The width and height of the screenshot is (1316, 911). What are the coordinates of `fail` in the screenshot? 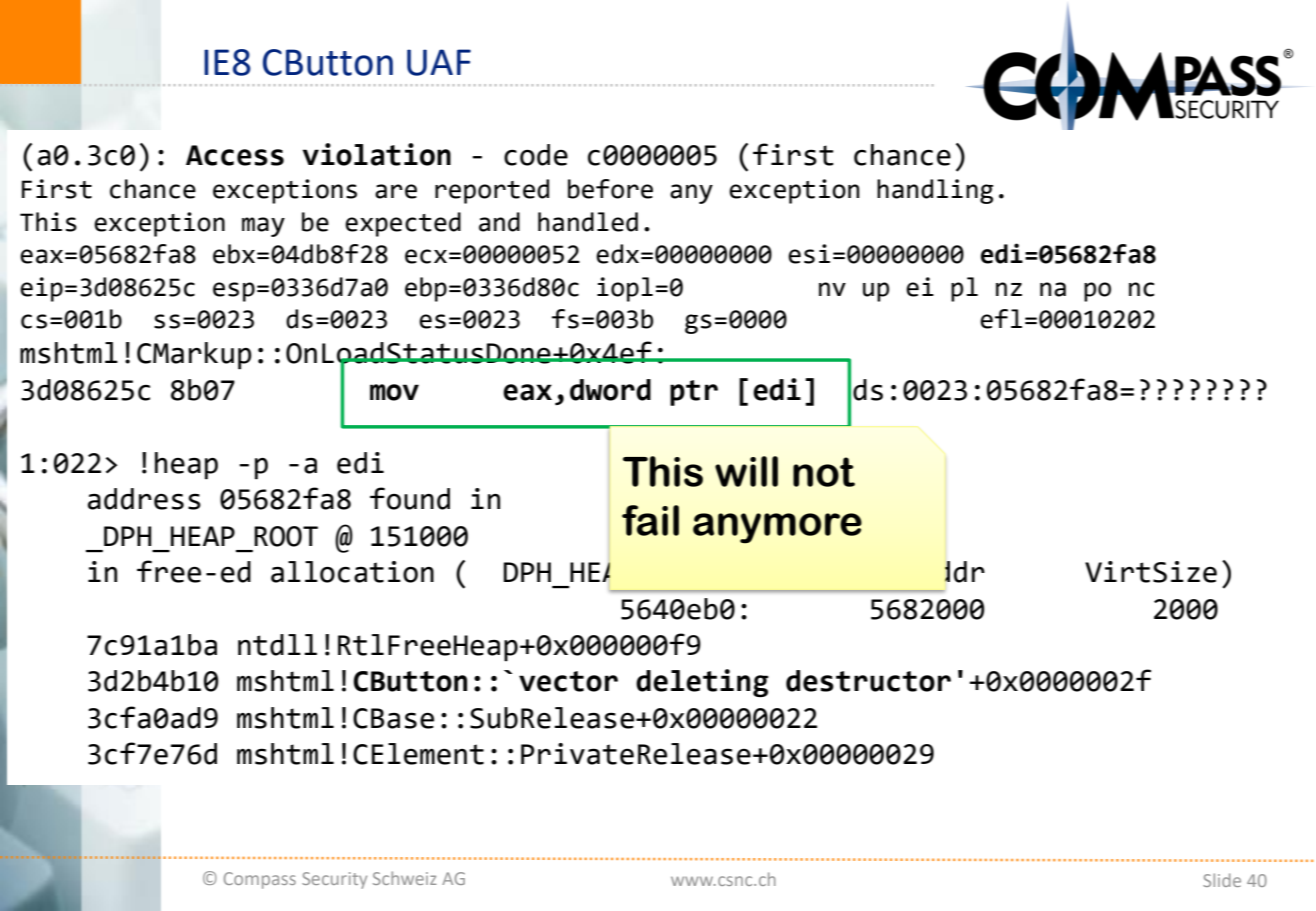 It's located at (650, 520).
